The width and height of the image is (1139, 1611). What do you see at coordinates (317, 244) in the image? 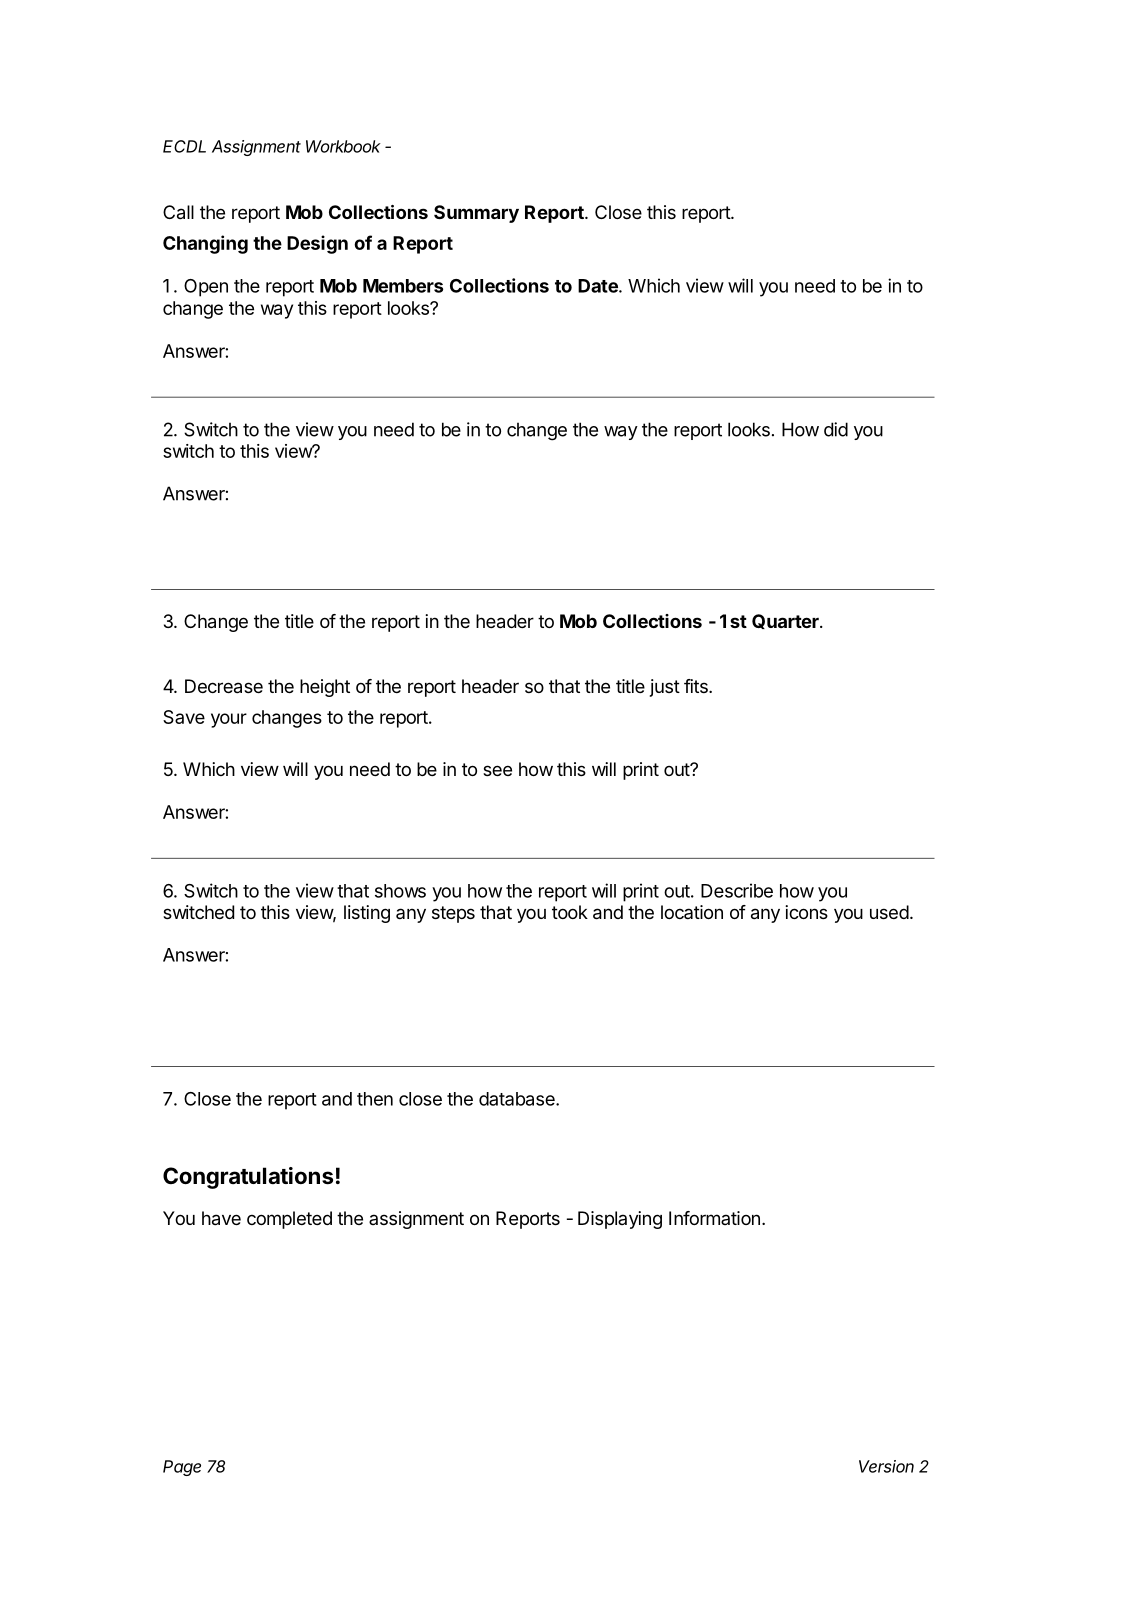
I see `Design` at bounding box center [317, 244].
